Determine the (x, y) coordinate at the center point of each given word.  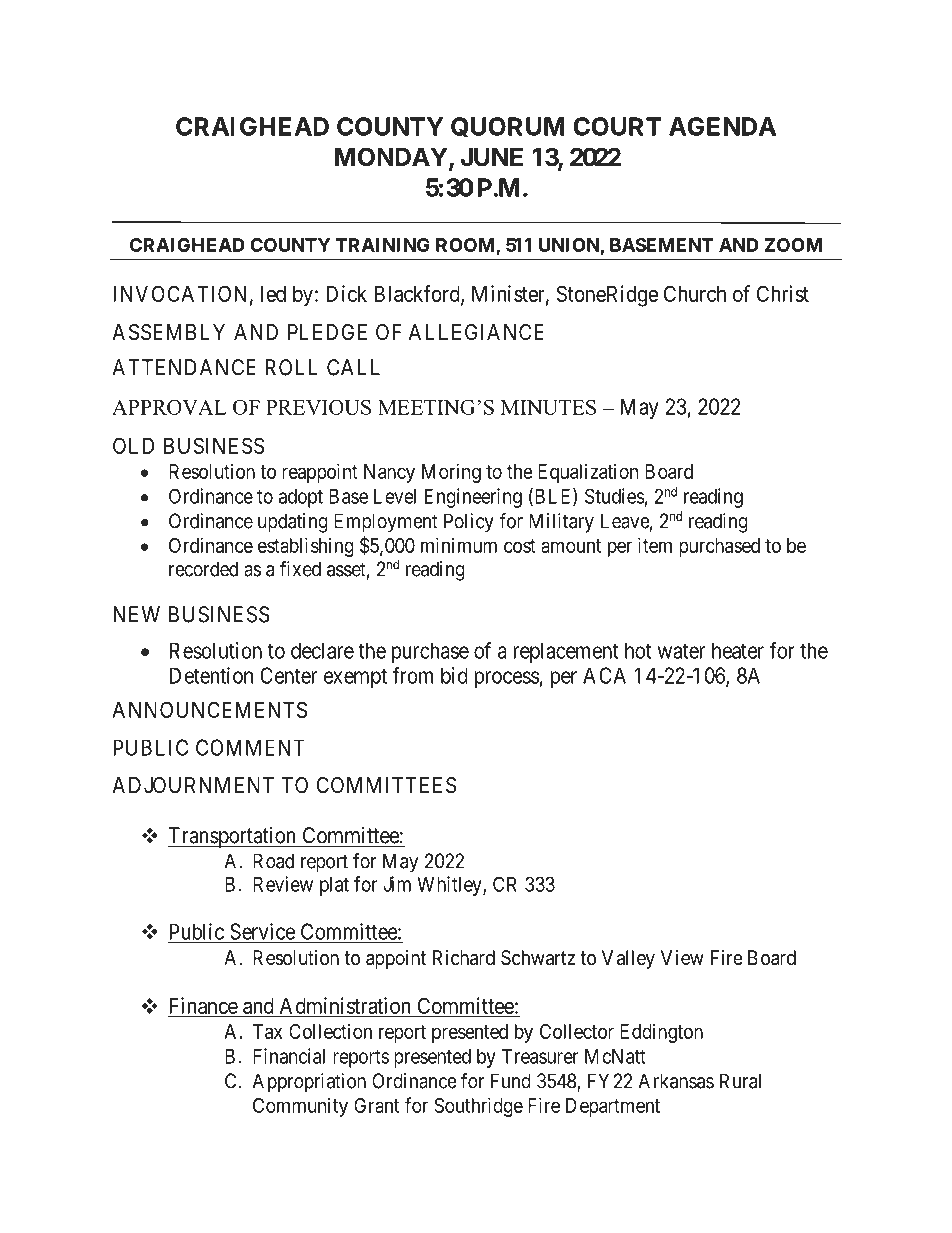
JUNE (492, 157)
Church (695, 293)
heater (738, 650)
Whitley (450, 886)
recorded (203, 569)
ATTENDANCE (184, 367)
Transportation (233, 837)
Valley (628, 959)
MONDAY (392, 158)
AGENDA (722, 126)
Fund (511, 1081)
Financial (289, 1056)
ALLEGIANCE (476, 332)
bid (454, 675)
